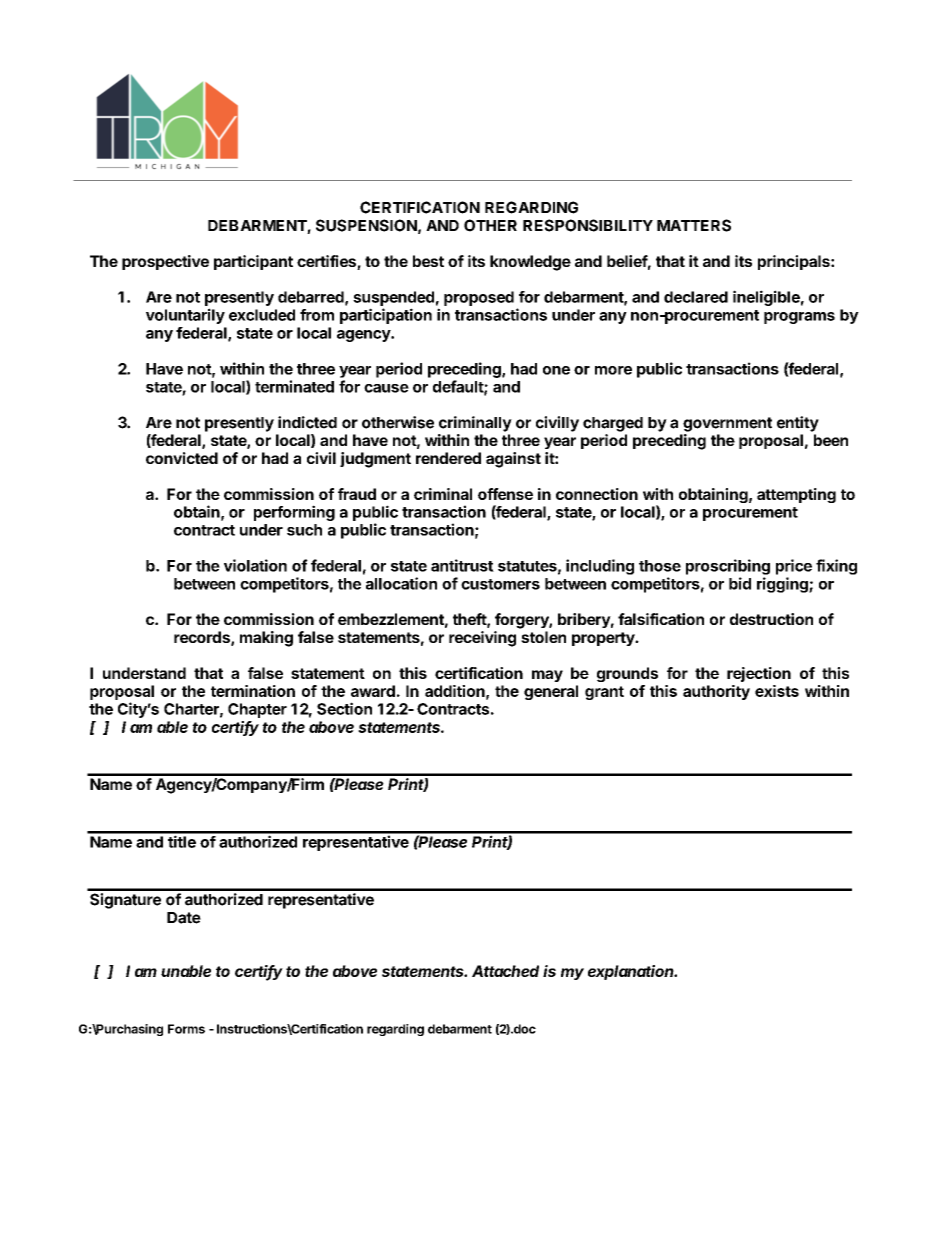 The width and height of the image is (952, 1233). I want to click on MATTERS, so click(694, 225).
